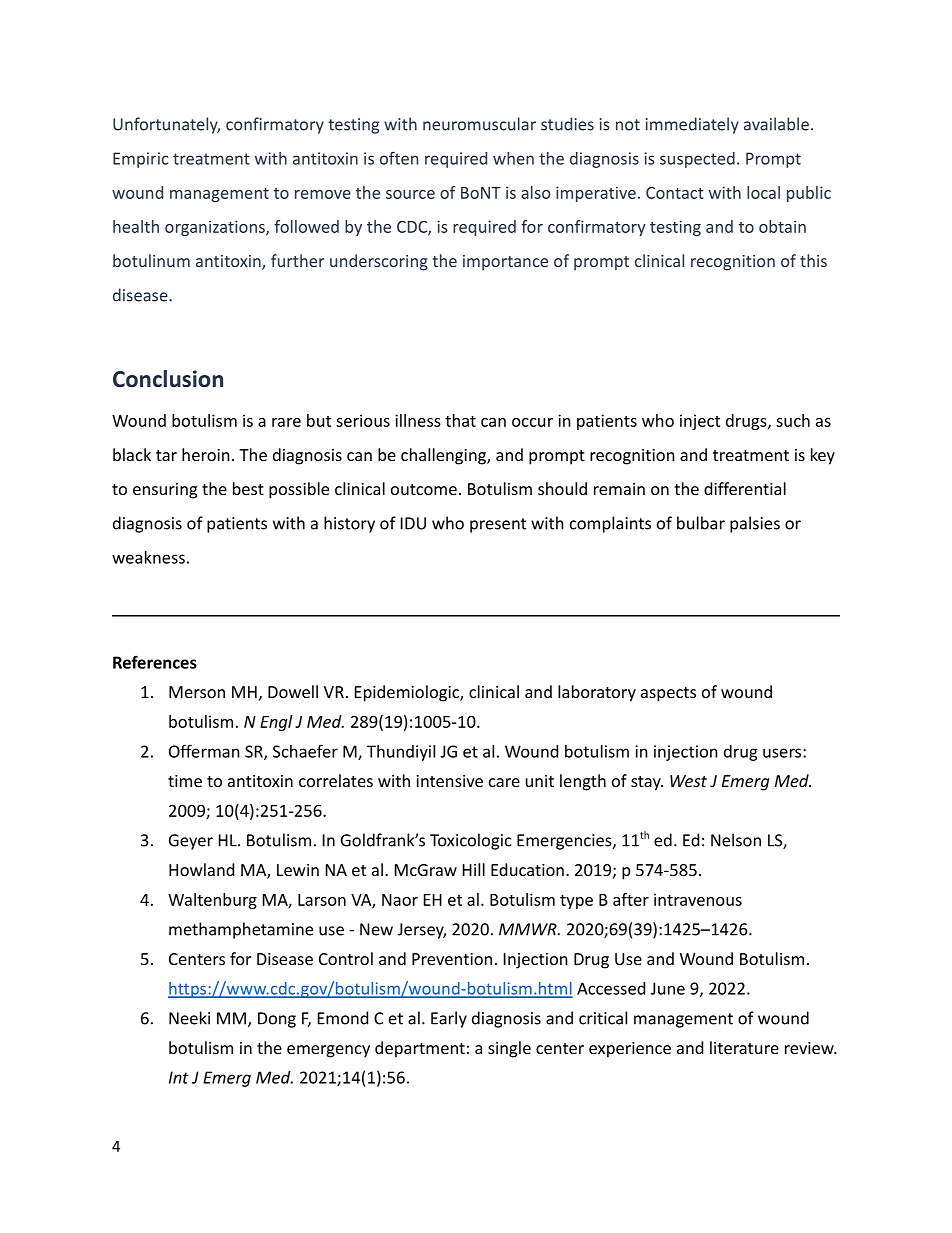 Image resolution: width=952 pixels, height=1233 pixels. I want to click on Offerman, so click(204, 751).
